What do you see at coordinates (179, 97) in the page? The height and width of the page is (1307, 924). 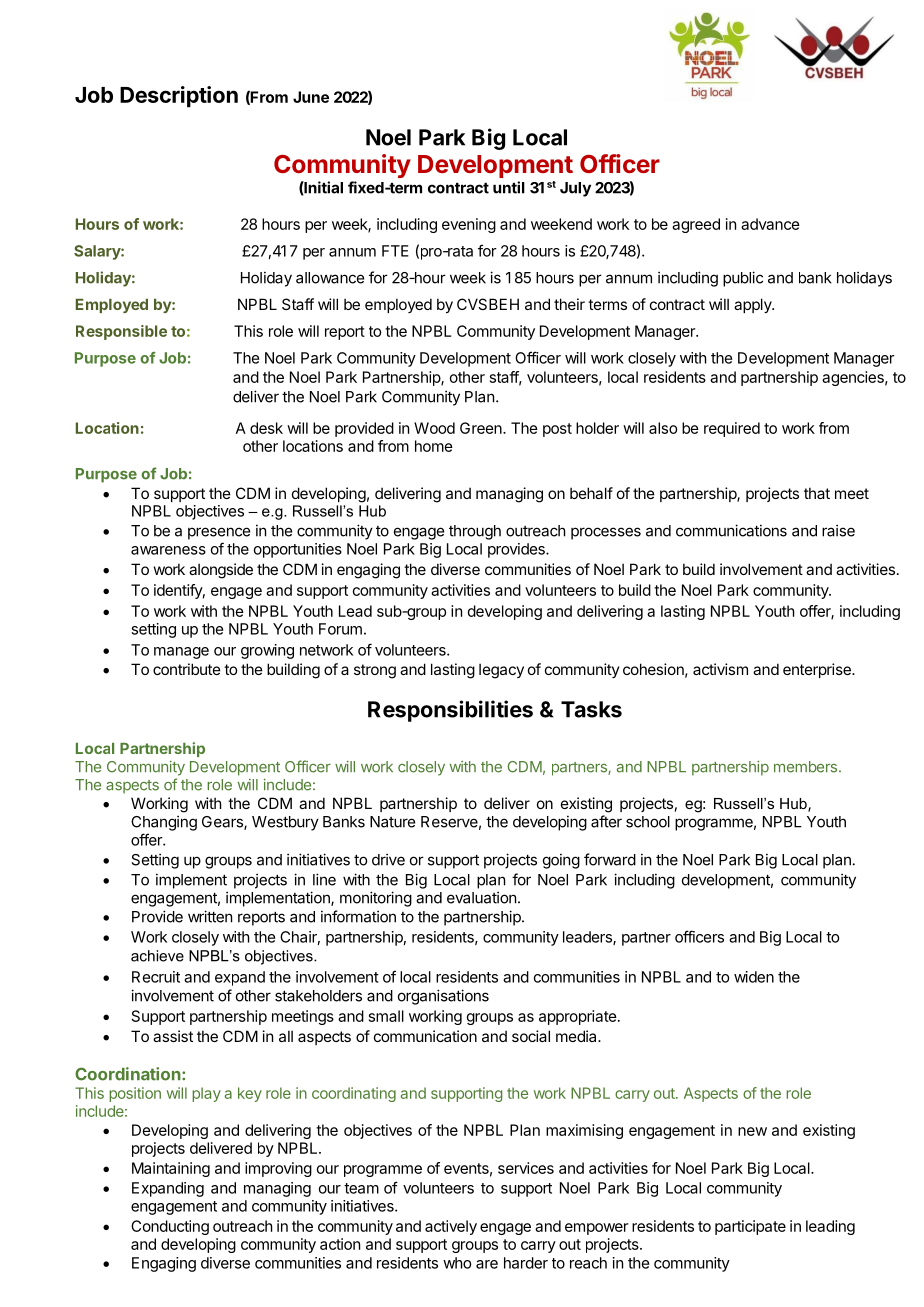 I see `Description` at bounding box center [179, 97].
